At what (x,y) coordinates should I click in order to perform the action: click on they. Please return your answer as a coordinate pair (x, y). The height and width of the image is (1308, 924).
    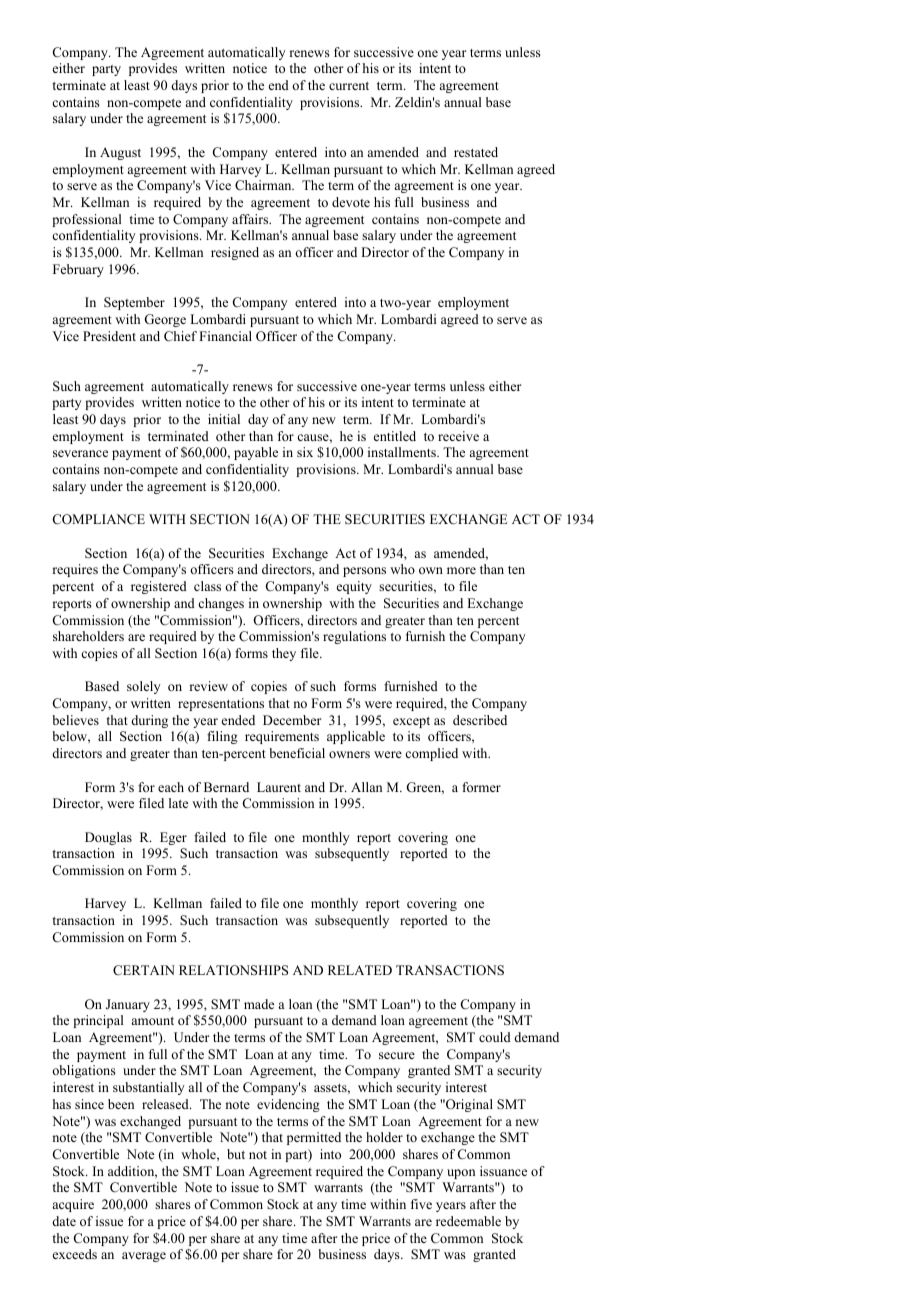
    Looking at the image, I should click on (284, 654).
